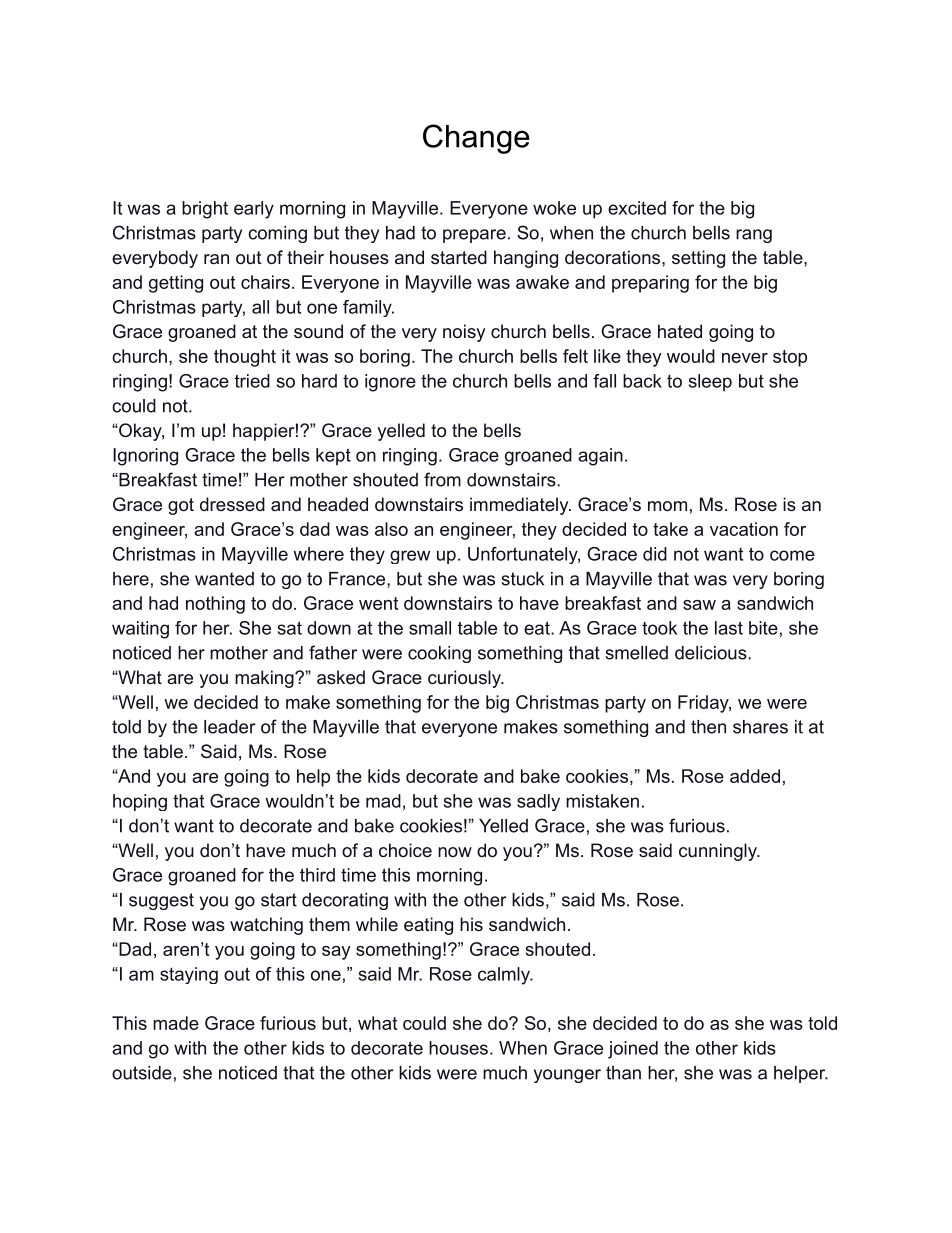 This screenshot has width=952, height=1233. What do you see at coordinates (176, 1023) in the screenshot?
I see `made` at bounding box center [176, 1023].
